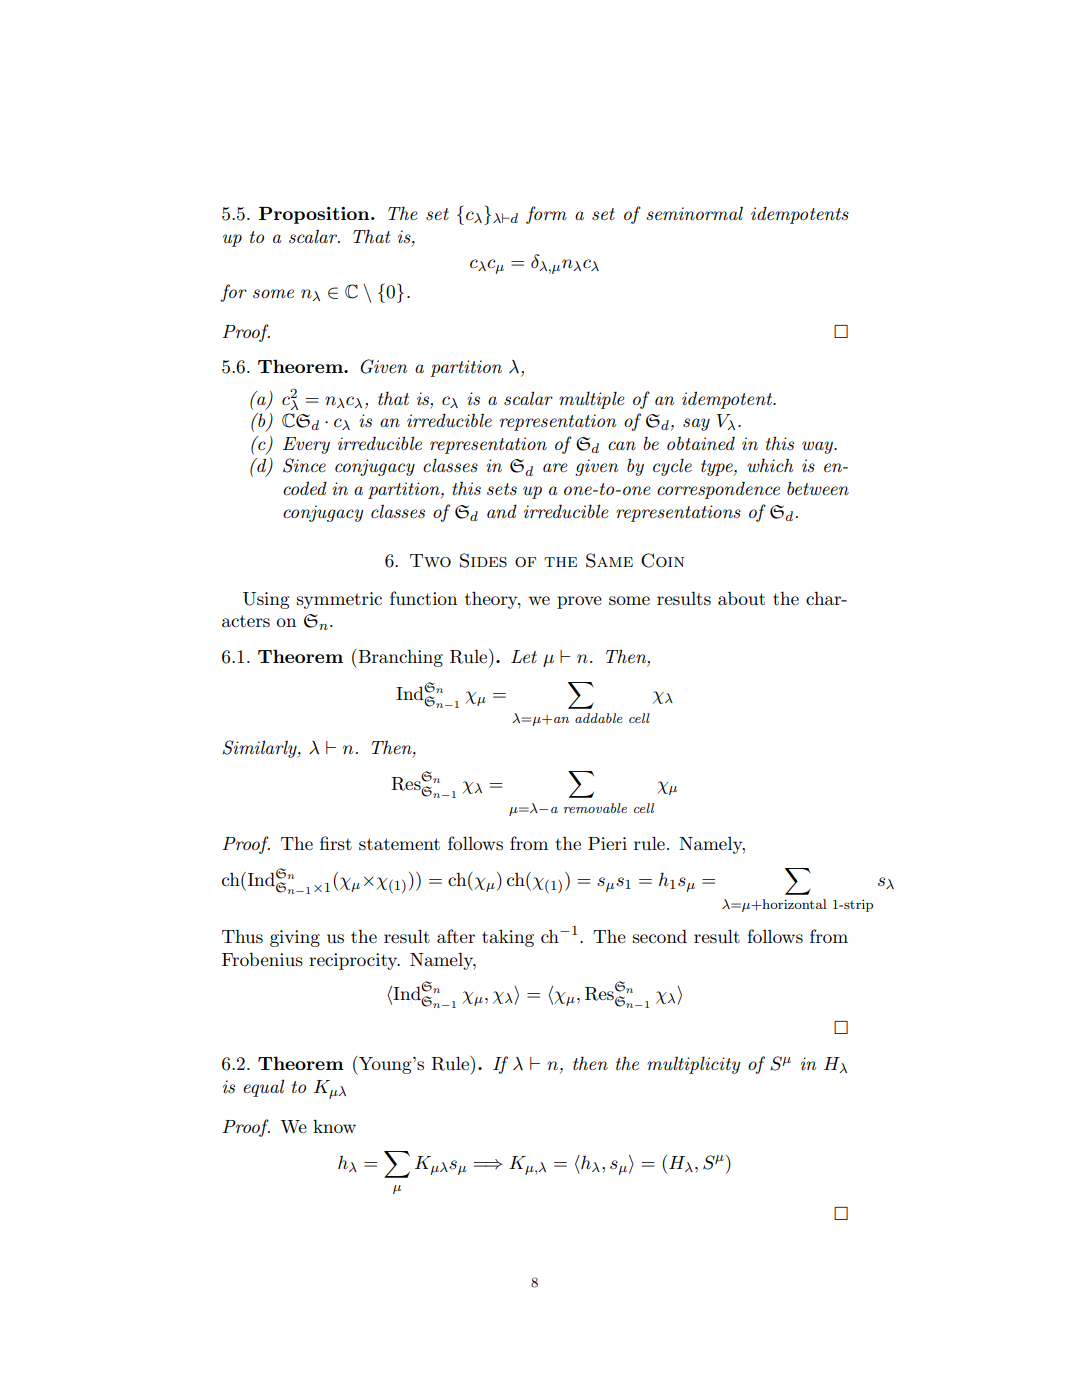 The height and width of the image is (1385, 1070). I want to click on say, so click(696, 424).
